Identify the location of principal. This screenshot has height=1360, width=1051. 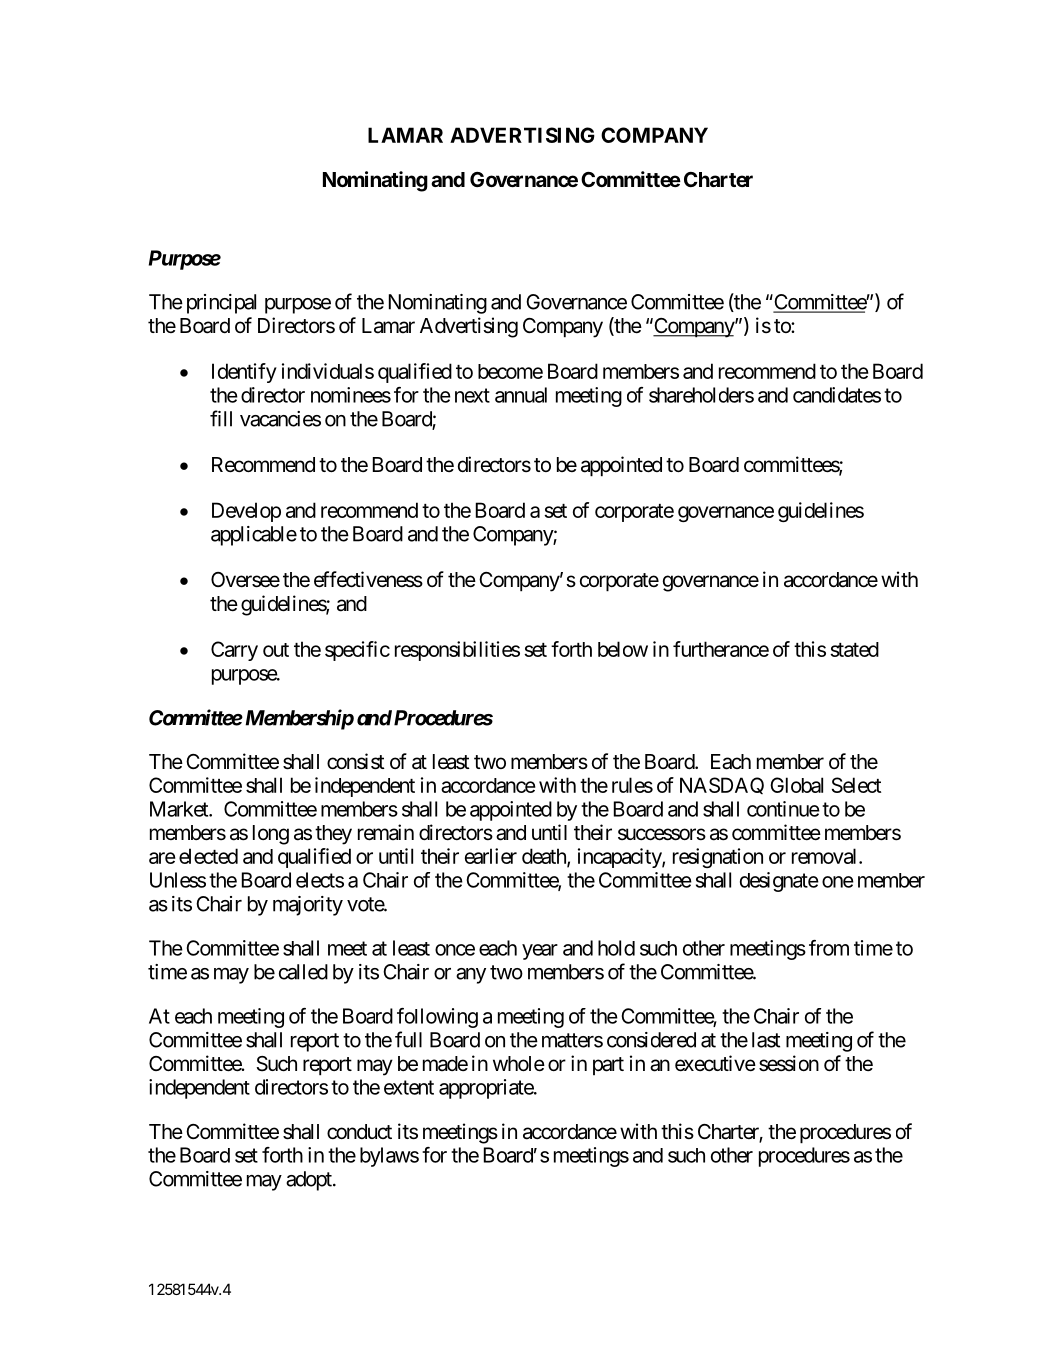
(221, 304).
